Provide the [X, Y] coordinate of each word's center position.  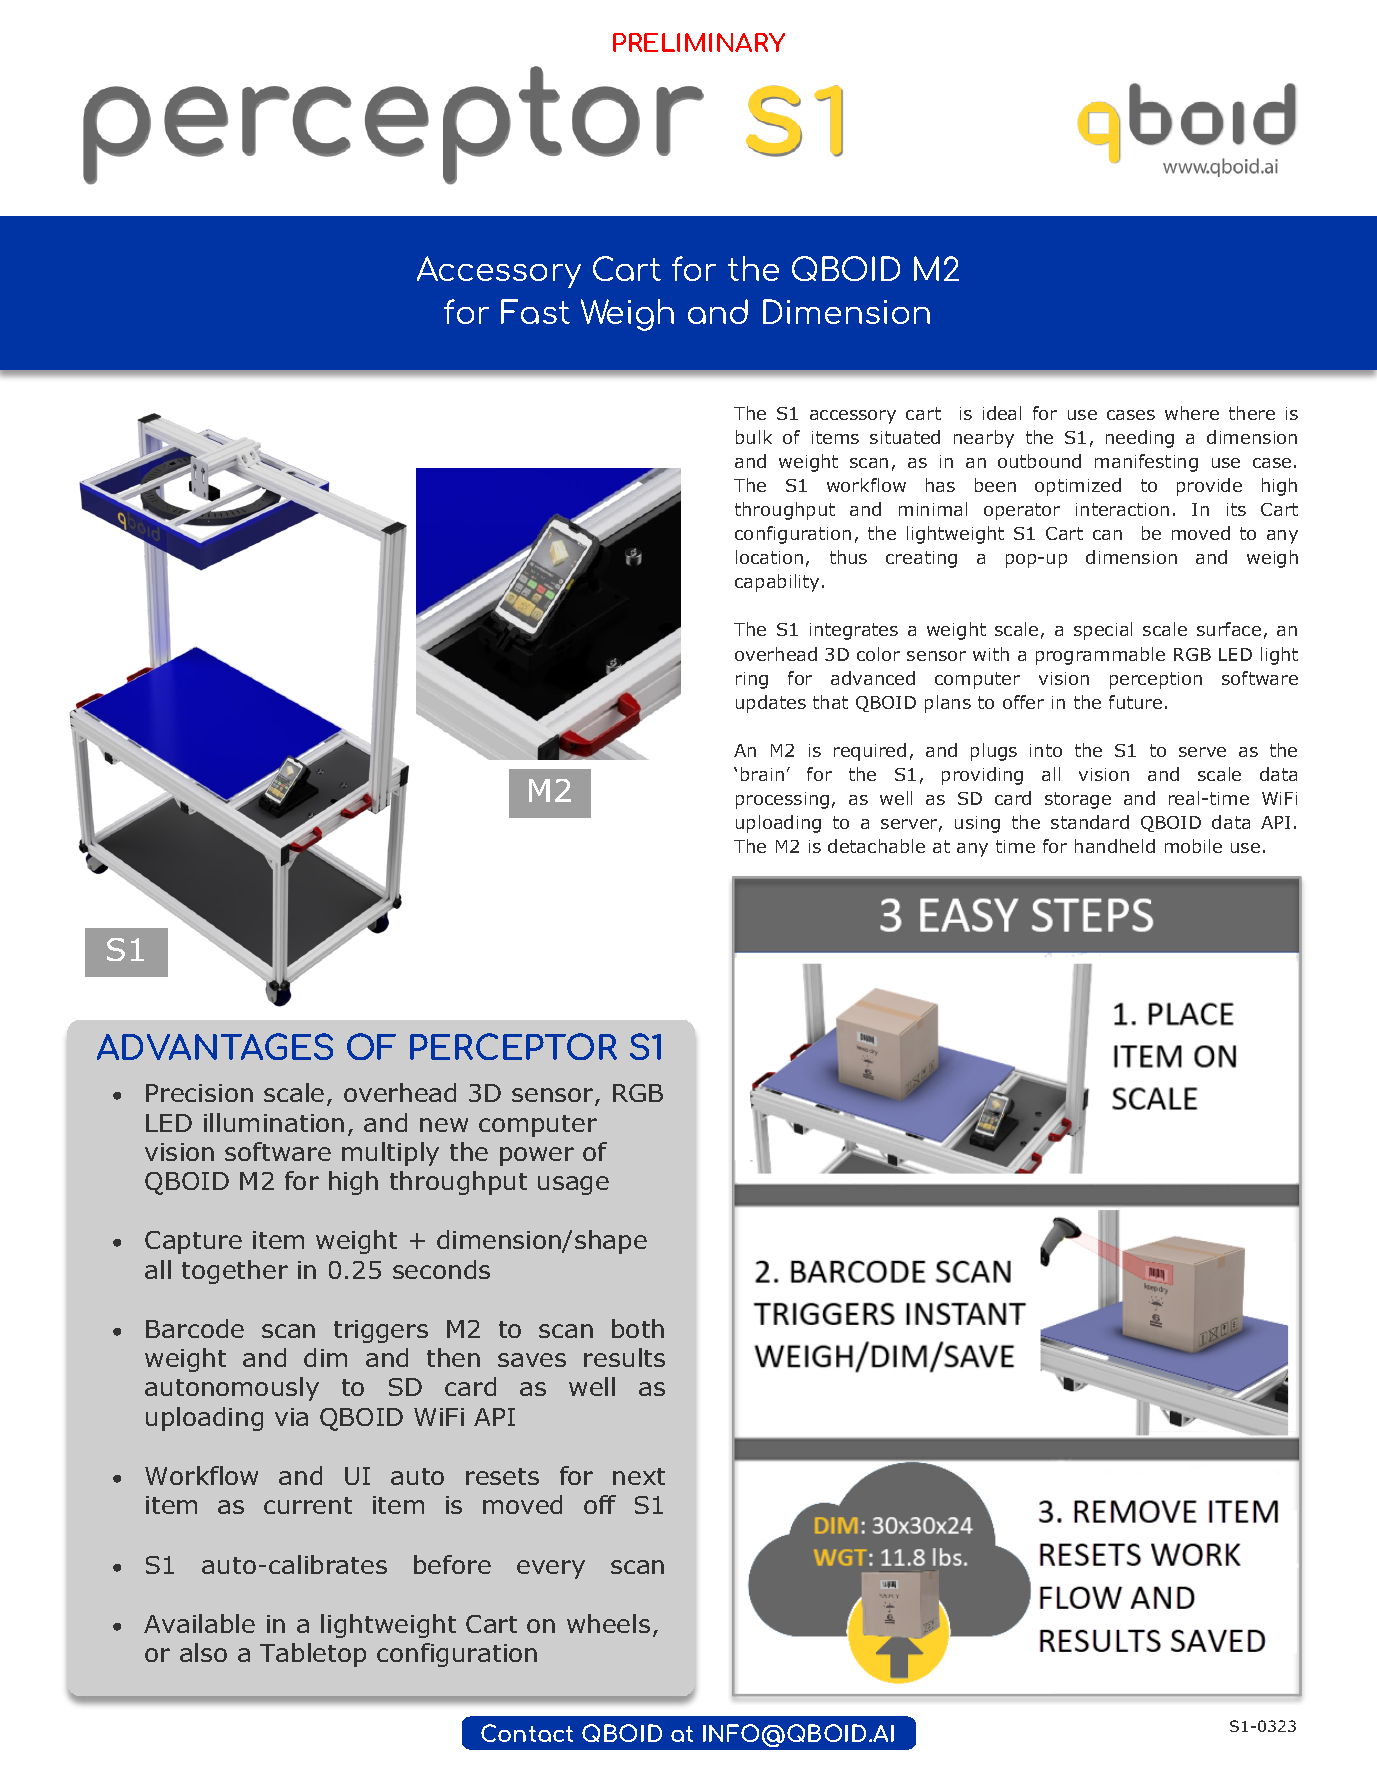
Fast [535, 311]
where [1192, 413]
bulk [754, 437]
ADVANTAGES [215, 1046]
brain [762, 774]
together [235, 1272]
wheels [608, 1623]
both [638, 1328]
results [624, 1357]
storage [1078, 800]
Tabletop [313, 1655]
